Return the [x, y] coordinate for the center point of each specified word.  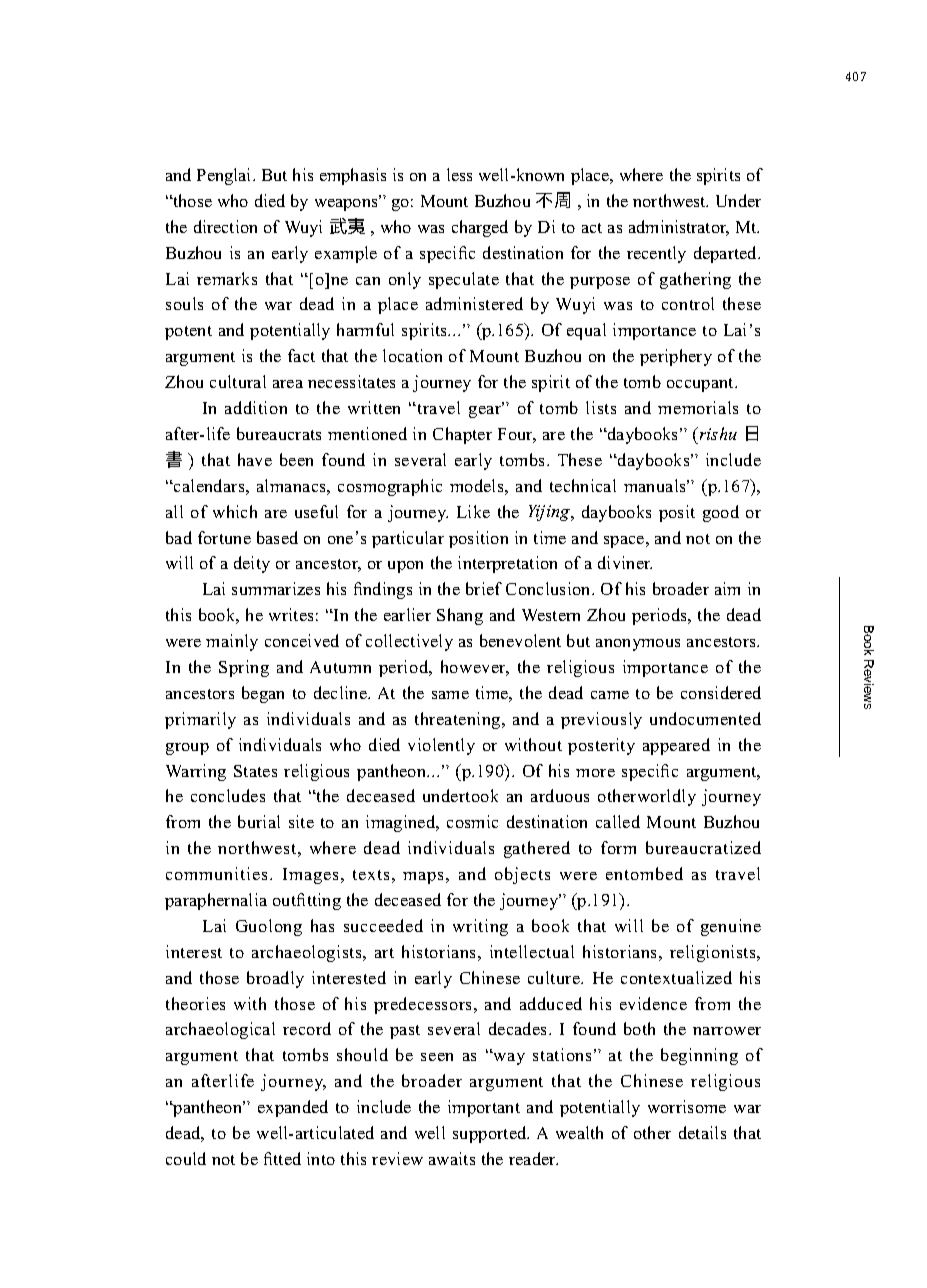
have [255, 459]
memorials [698, 407]
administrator [679, 228]
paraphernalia [216, 901]
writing [480, 927]
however [475, 668]
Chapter [462, 435]
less [459, 174]
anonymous [638, 645]
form [618, 847]
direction [225, 226]
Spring [244, 668]
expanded [293, 1108]
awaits [452, 1158]
